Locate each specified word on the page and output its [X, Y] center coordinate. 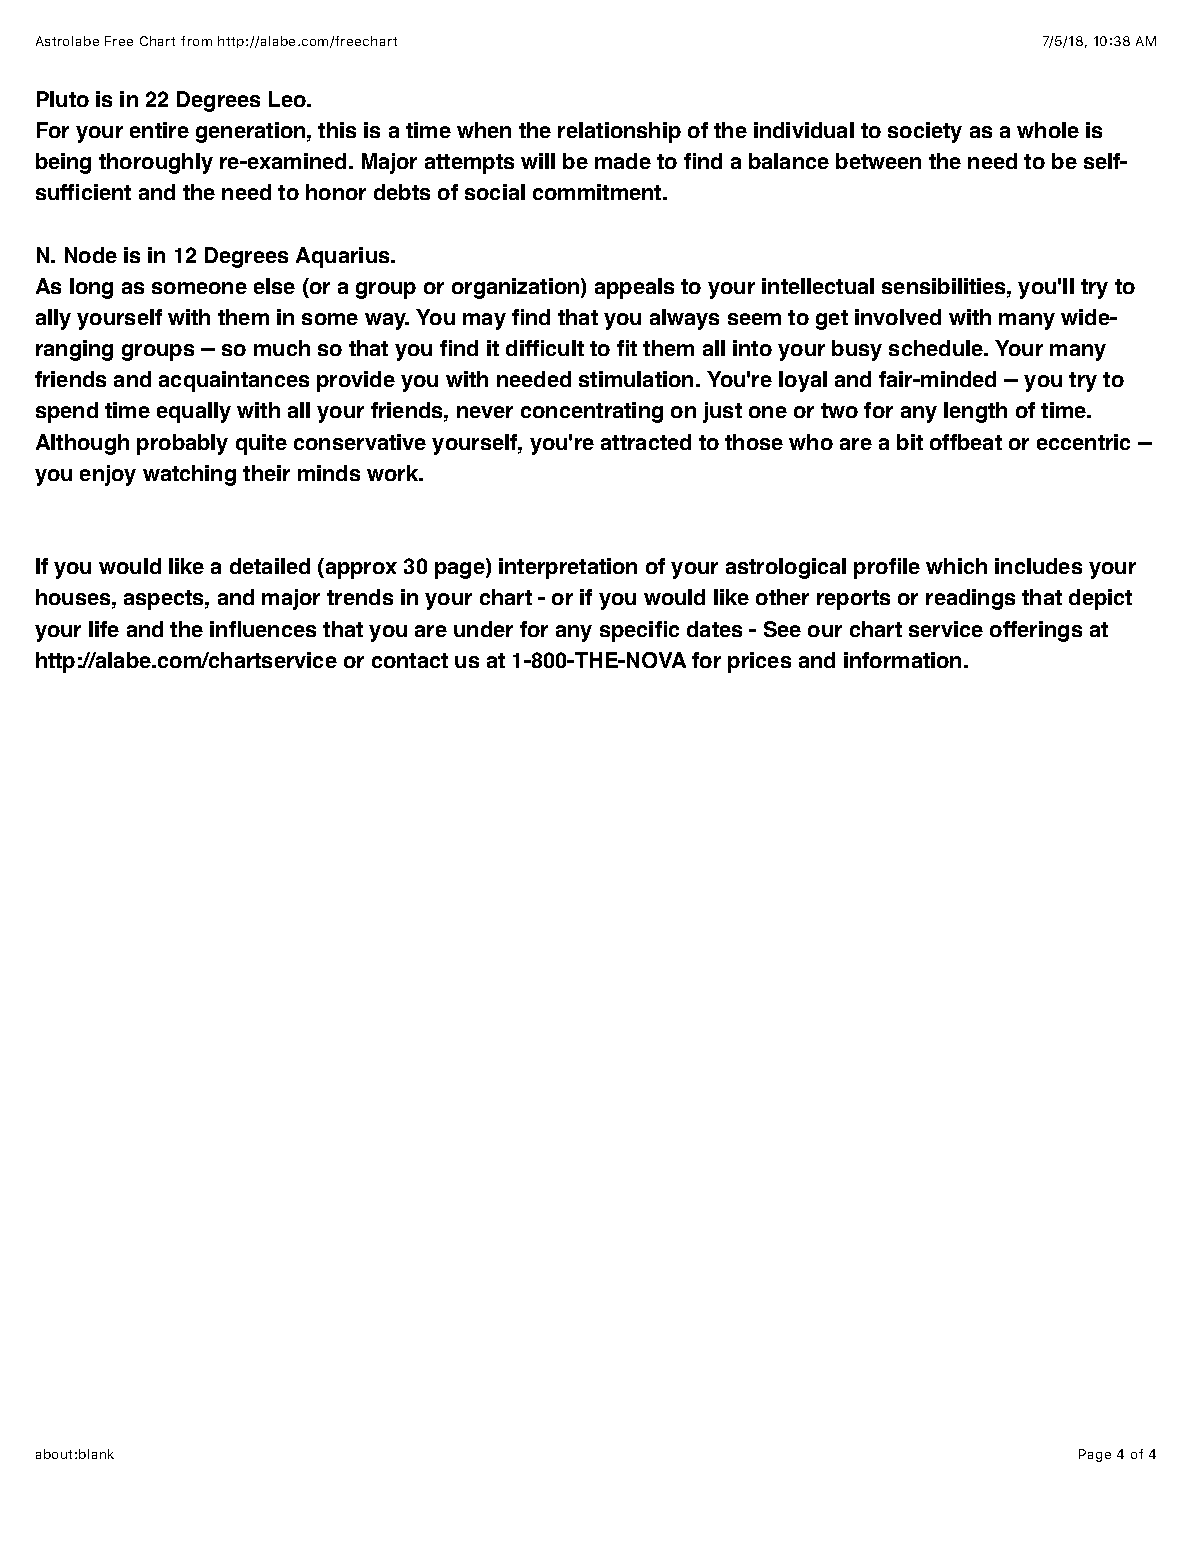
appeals [634, 288]
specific [639, 631]
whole [1048, 130]
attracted [646, 442]
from [196, 41]
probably [182, 444]
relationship [619, 132]
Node [91, 255]
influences [263, 629]
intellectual [818, 286]
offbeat [966, 442]
